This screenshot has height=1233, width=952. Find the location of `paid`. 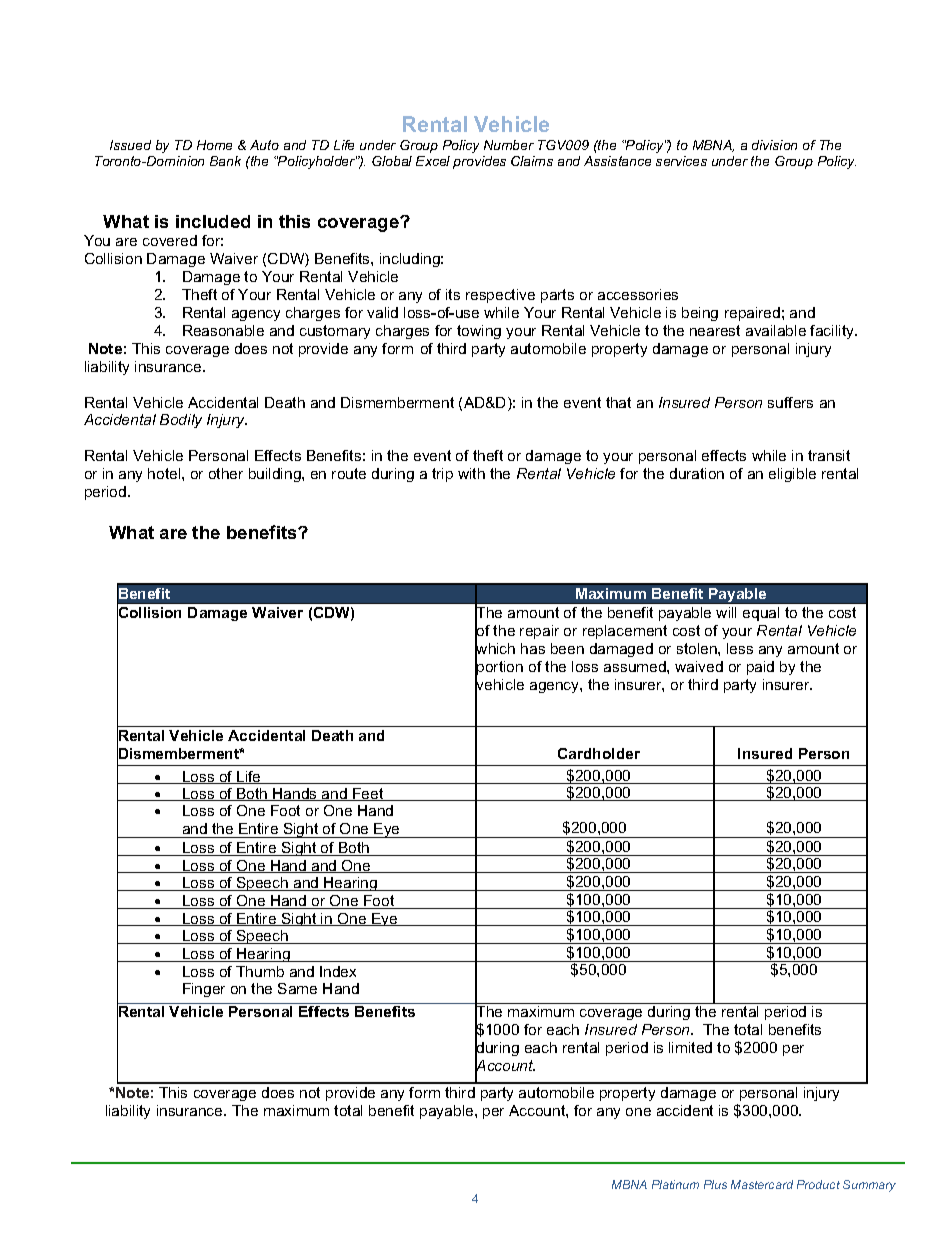

paid is located at coordinates (760, 668).
